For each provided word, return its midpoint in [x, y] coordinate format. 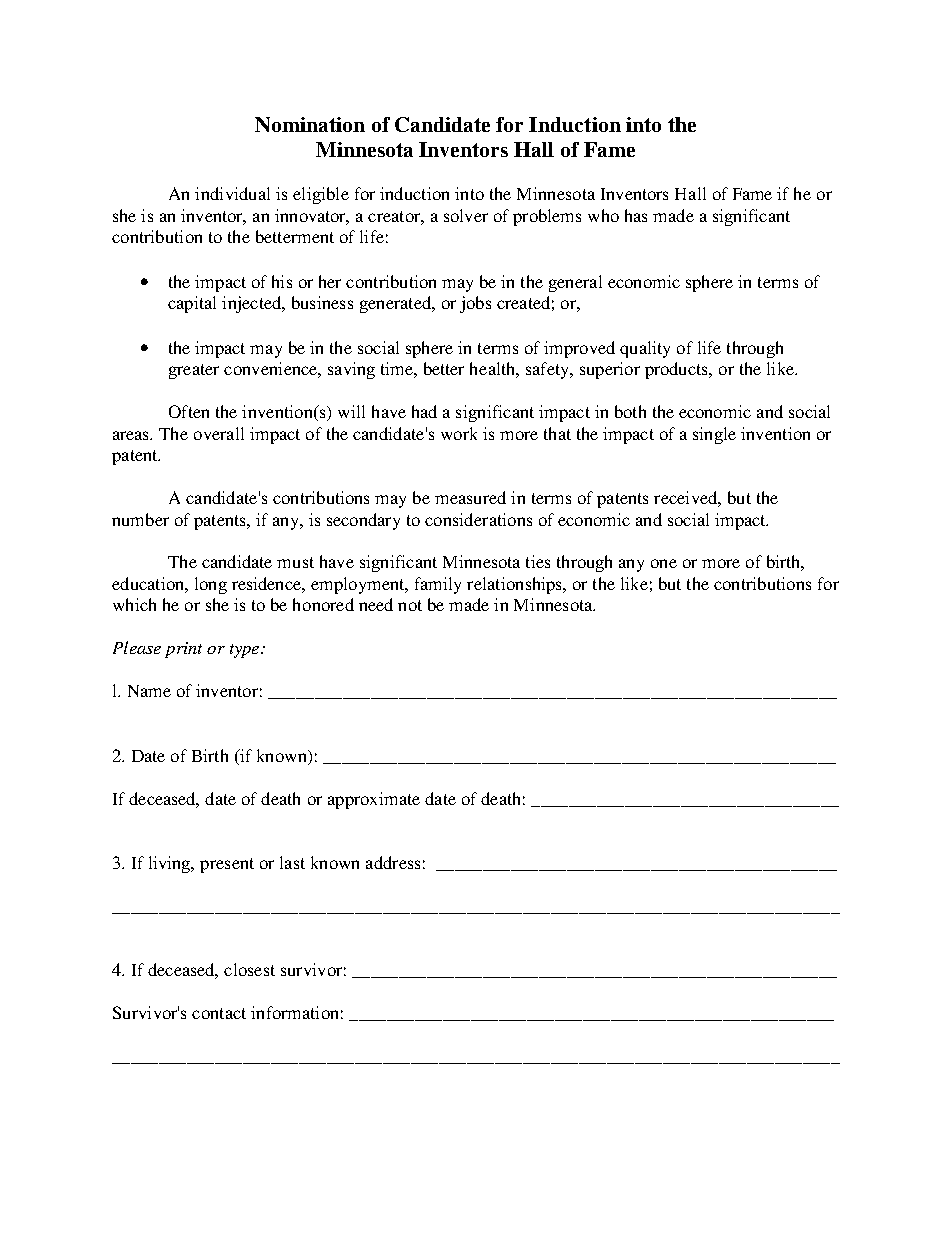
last [292, 862]
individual [232, 193]
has [636, 215]
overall [219, 433]
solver [466, 215]
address [393, 862]
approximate [374, 800]
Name [149, 691]
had [424, 411]
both [630, 411]
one [664, 563]
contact [219, 1013]
